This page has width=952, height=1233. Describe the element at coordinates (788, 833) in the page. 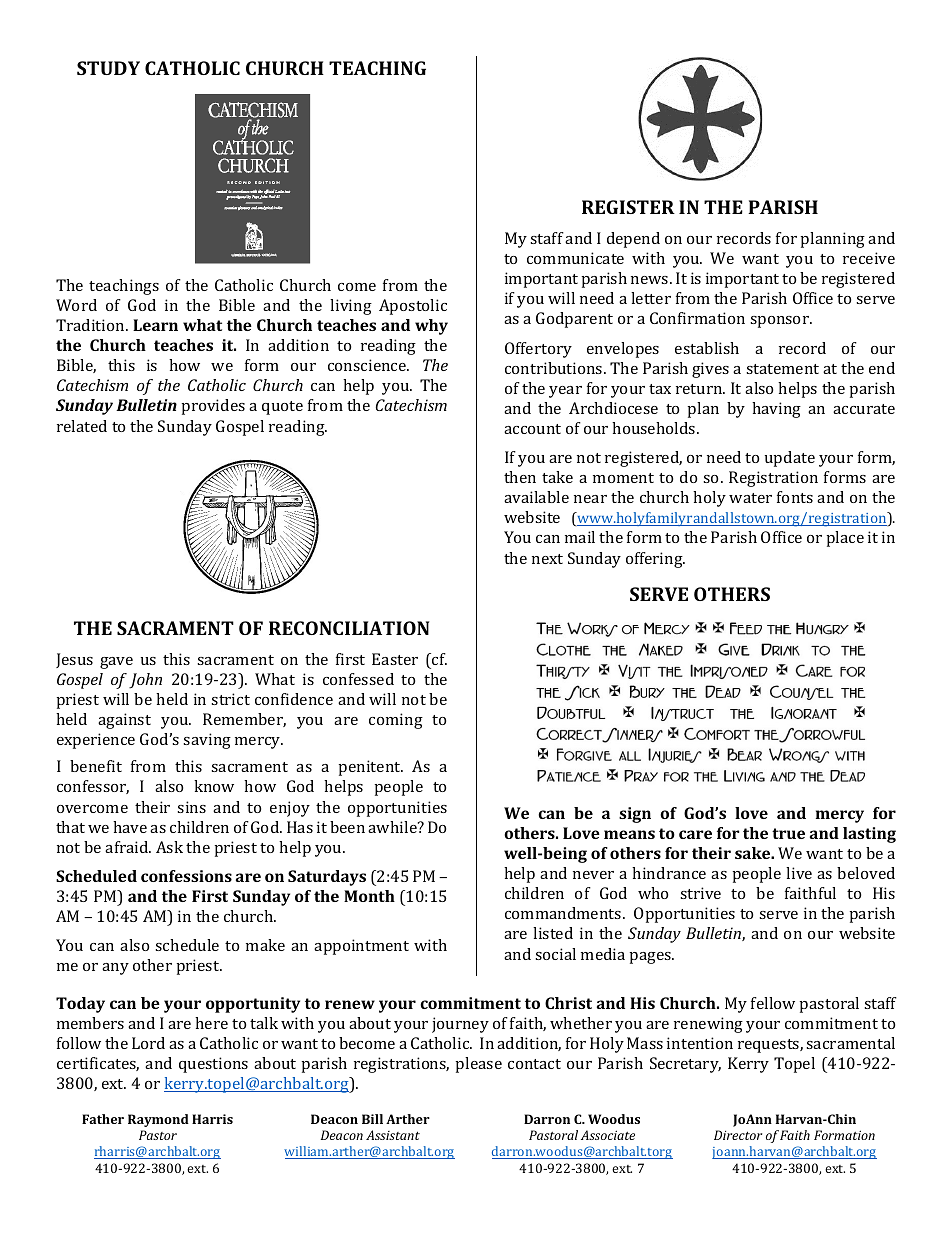

I see `true` at that location.
